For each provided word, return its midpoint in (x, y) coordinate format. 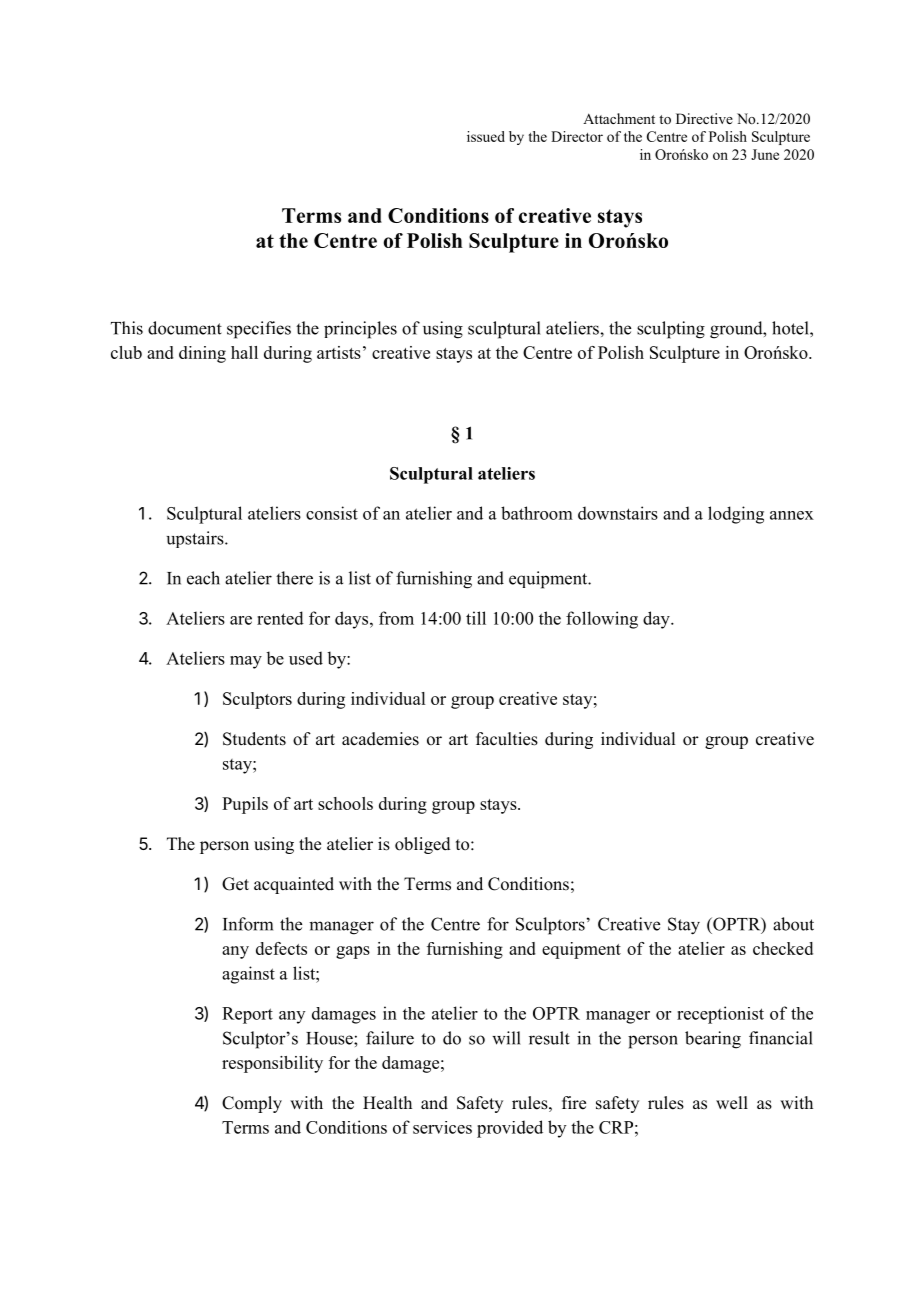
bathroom (537, 513)
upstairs (196, 539)
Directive (704, 118)
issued (486, 136)
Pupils (245, 805)
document (185, 328)
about (793, 924)
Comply (252, 1104)
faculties (507, 739)
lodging (736, 515)
